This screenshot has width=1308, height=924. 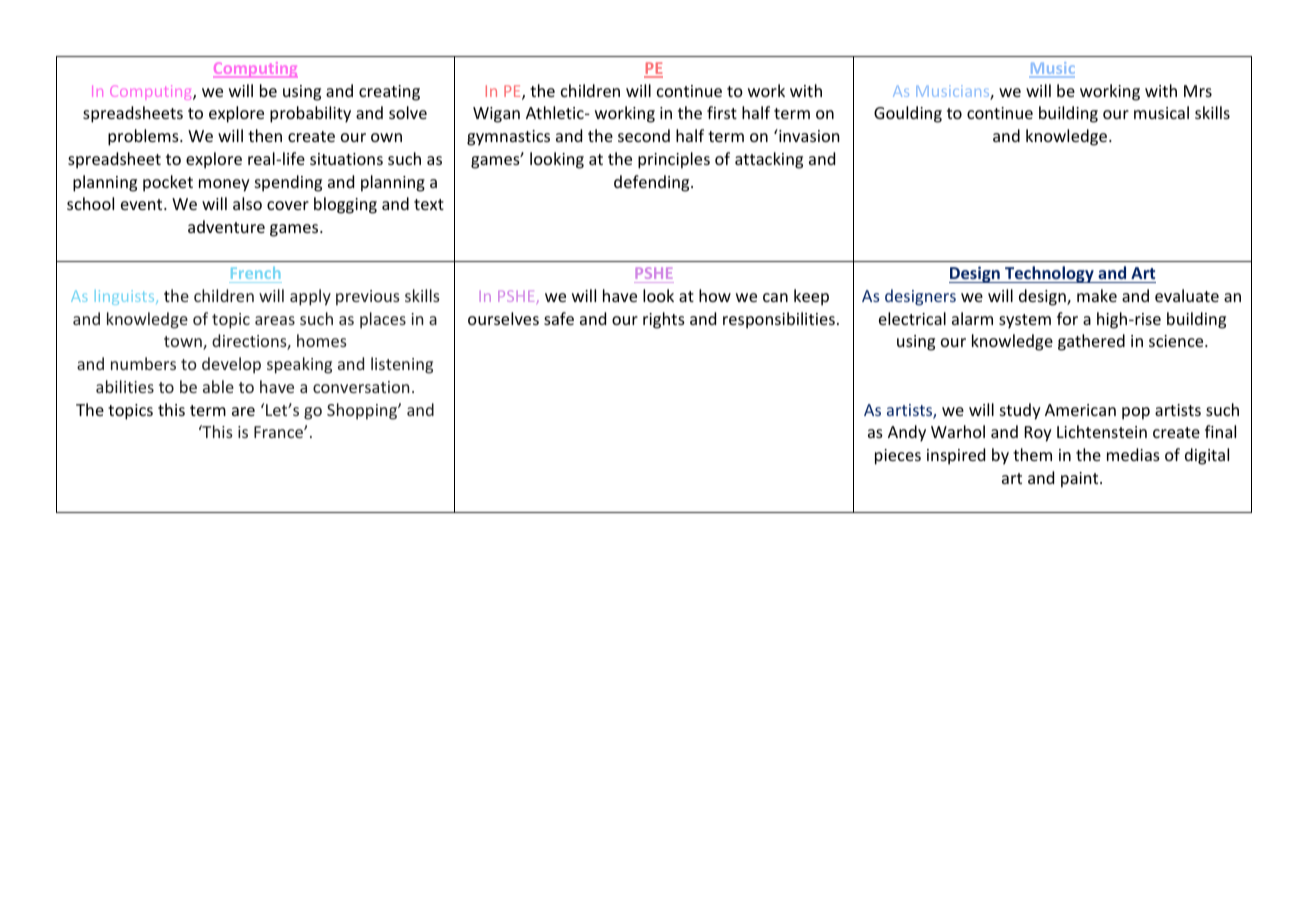 I want to click on town, so click(x=184, y=343).
